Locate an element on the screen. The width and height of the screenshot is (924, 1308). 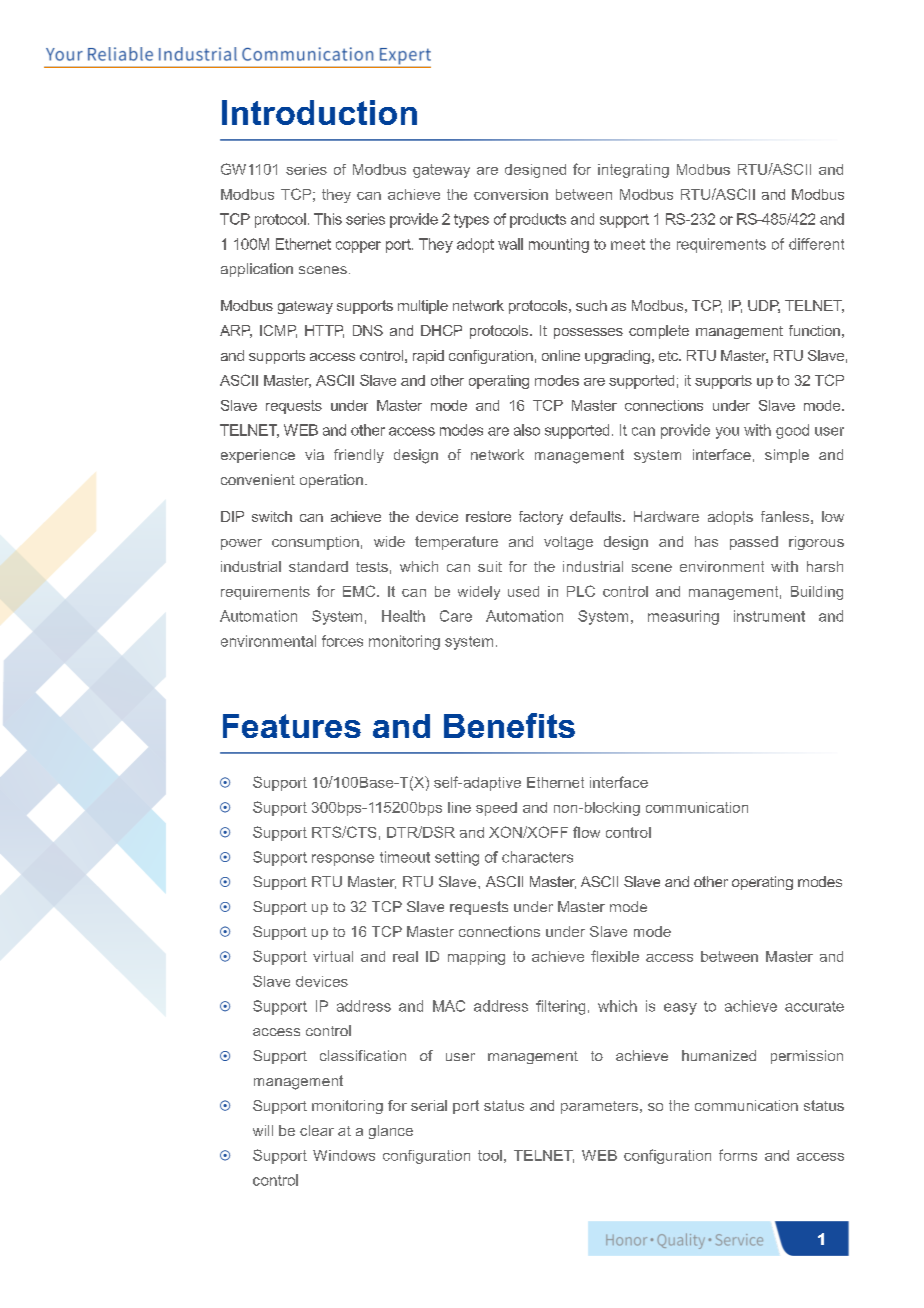
flow is located at coordinates (586, 832).
